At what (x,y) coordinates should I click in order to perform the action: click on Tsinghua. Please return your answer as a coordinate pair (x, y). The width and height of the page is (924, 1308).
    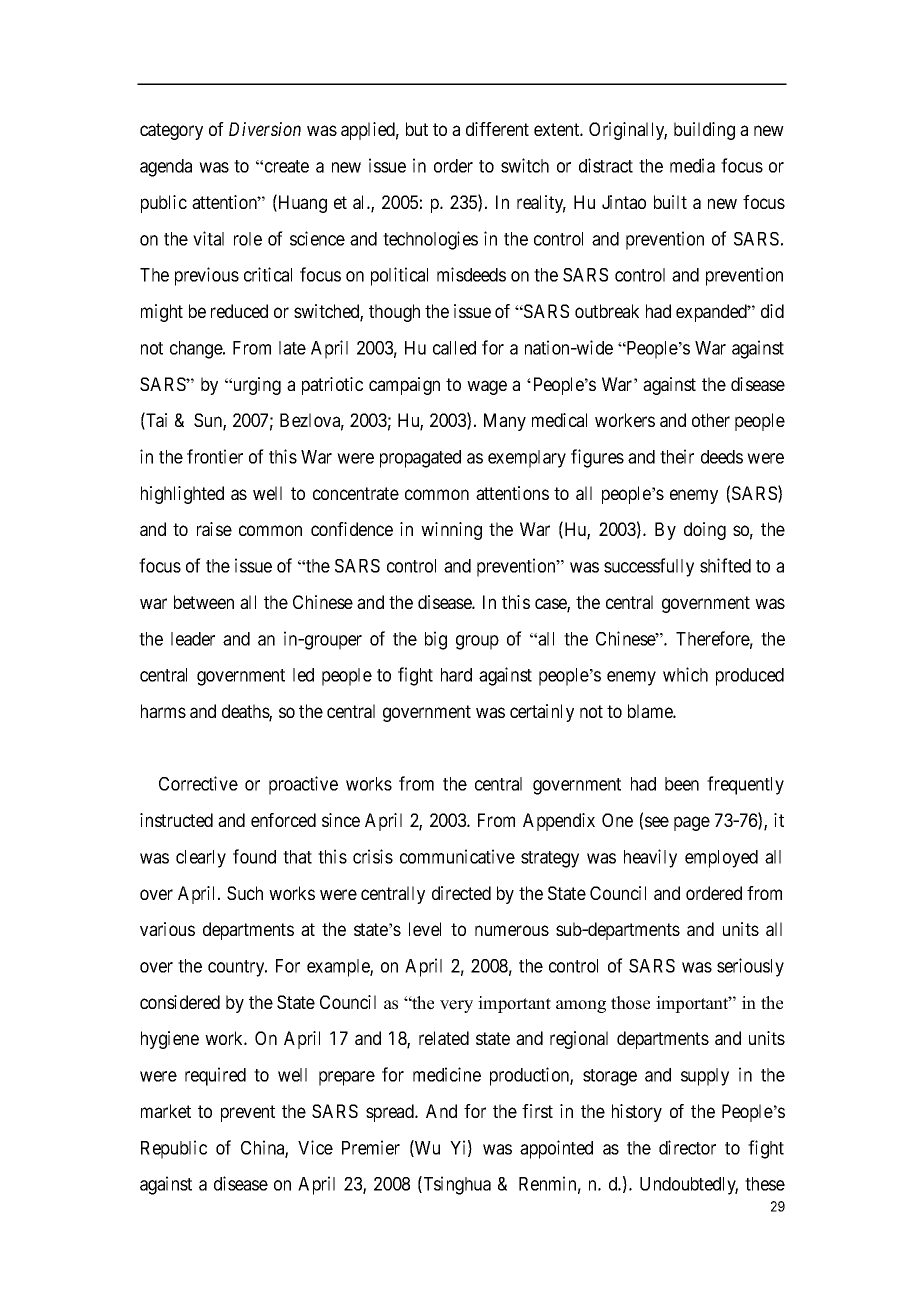
    Looking at the image, I should click on (456, 1185).
